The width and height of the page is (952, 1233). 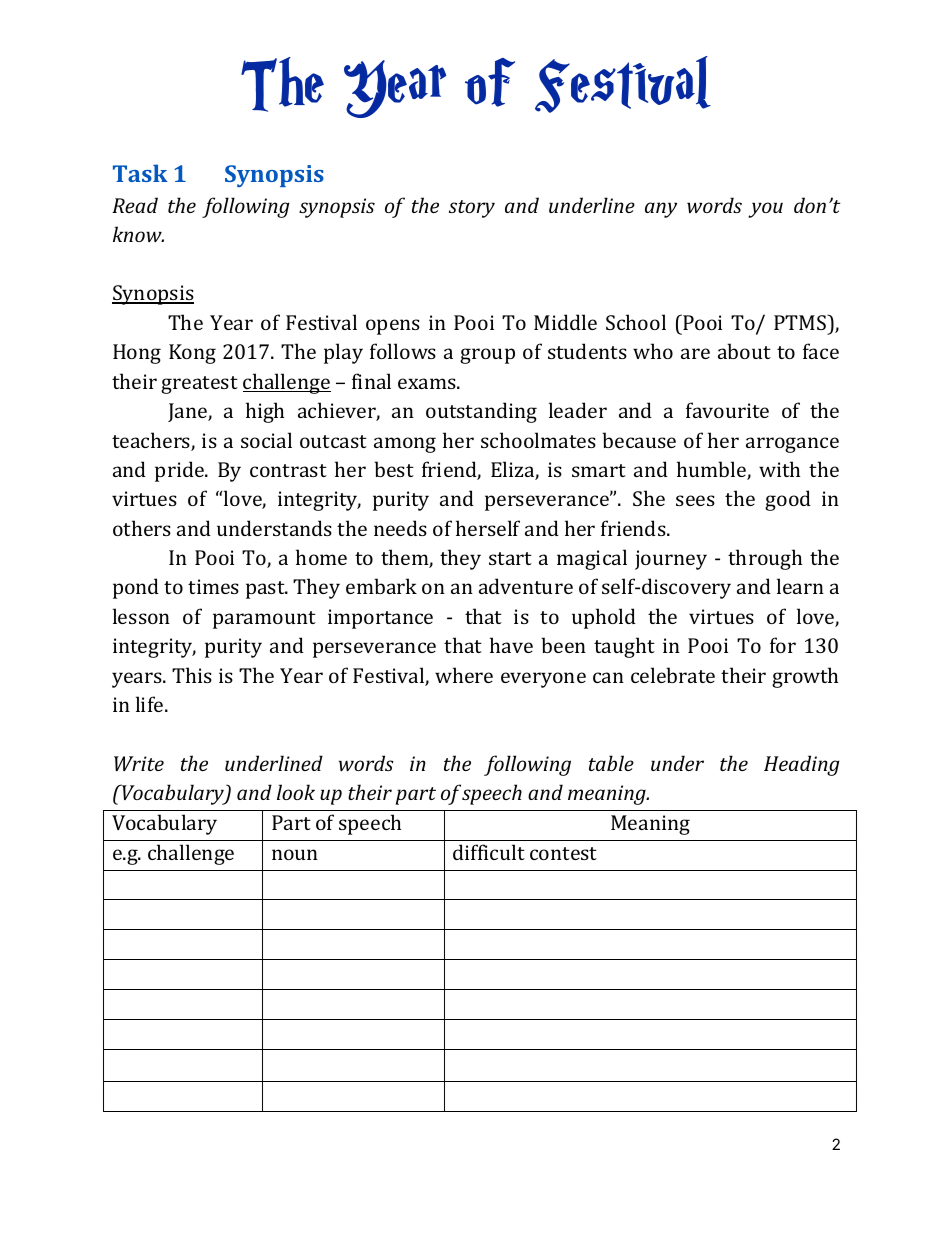 What do you see at coordinates (489, 852) in the page?
I see `difficult` at bounding box center [489, 852].
